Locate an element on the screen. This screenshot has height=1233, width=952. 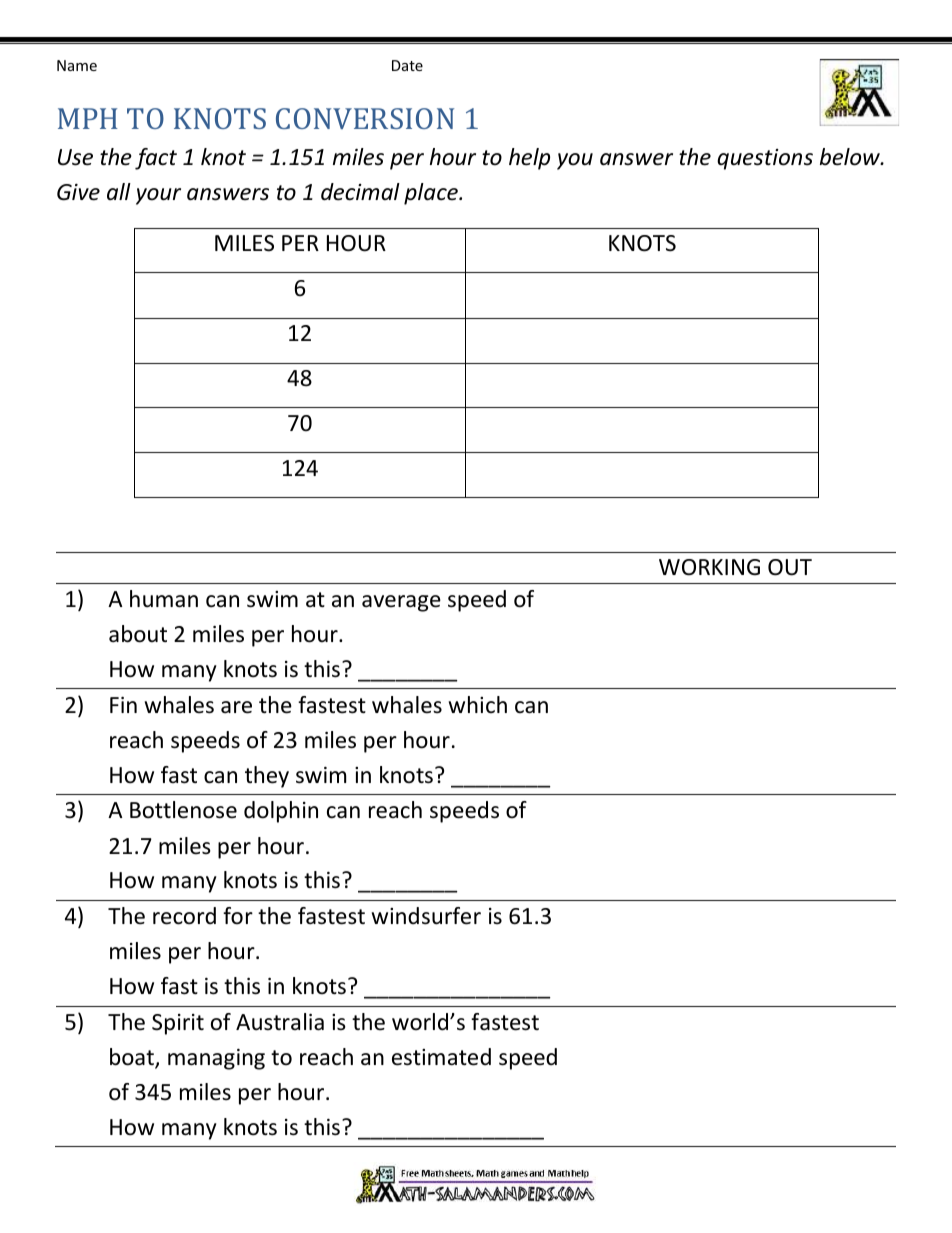
average is located at coordinates (401, 603).
